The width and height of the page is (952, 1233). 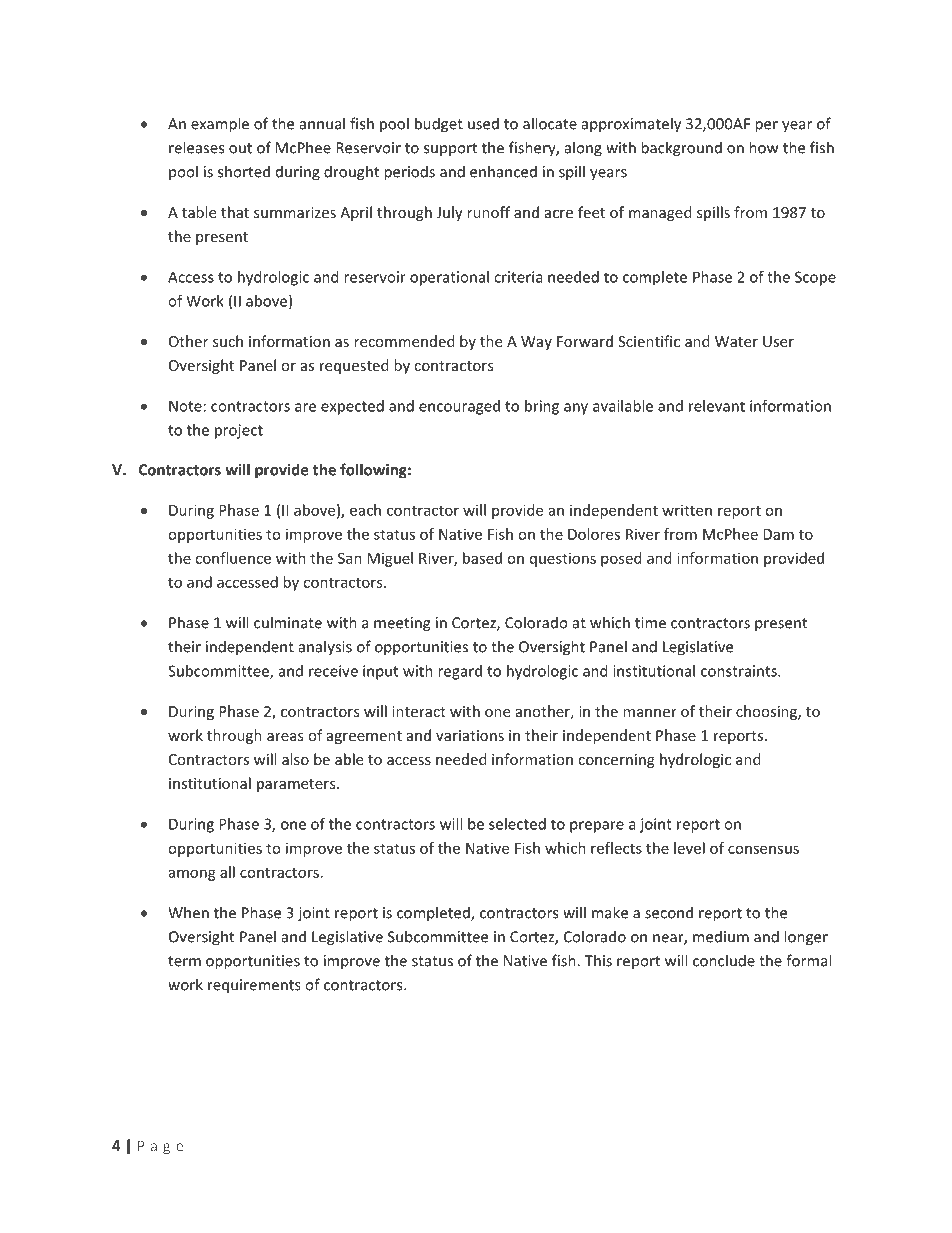 I want to click on project, so click(x=239, y=431).
